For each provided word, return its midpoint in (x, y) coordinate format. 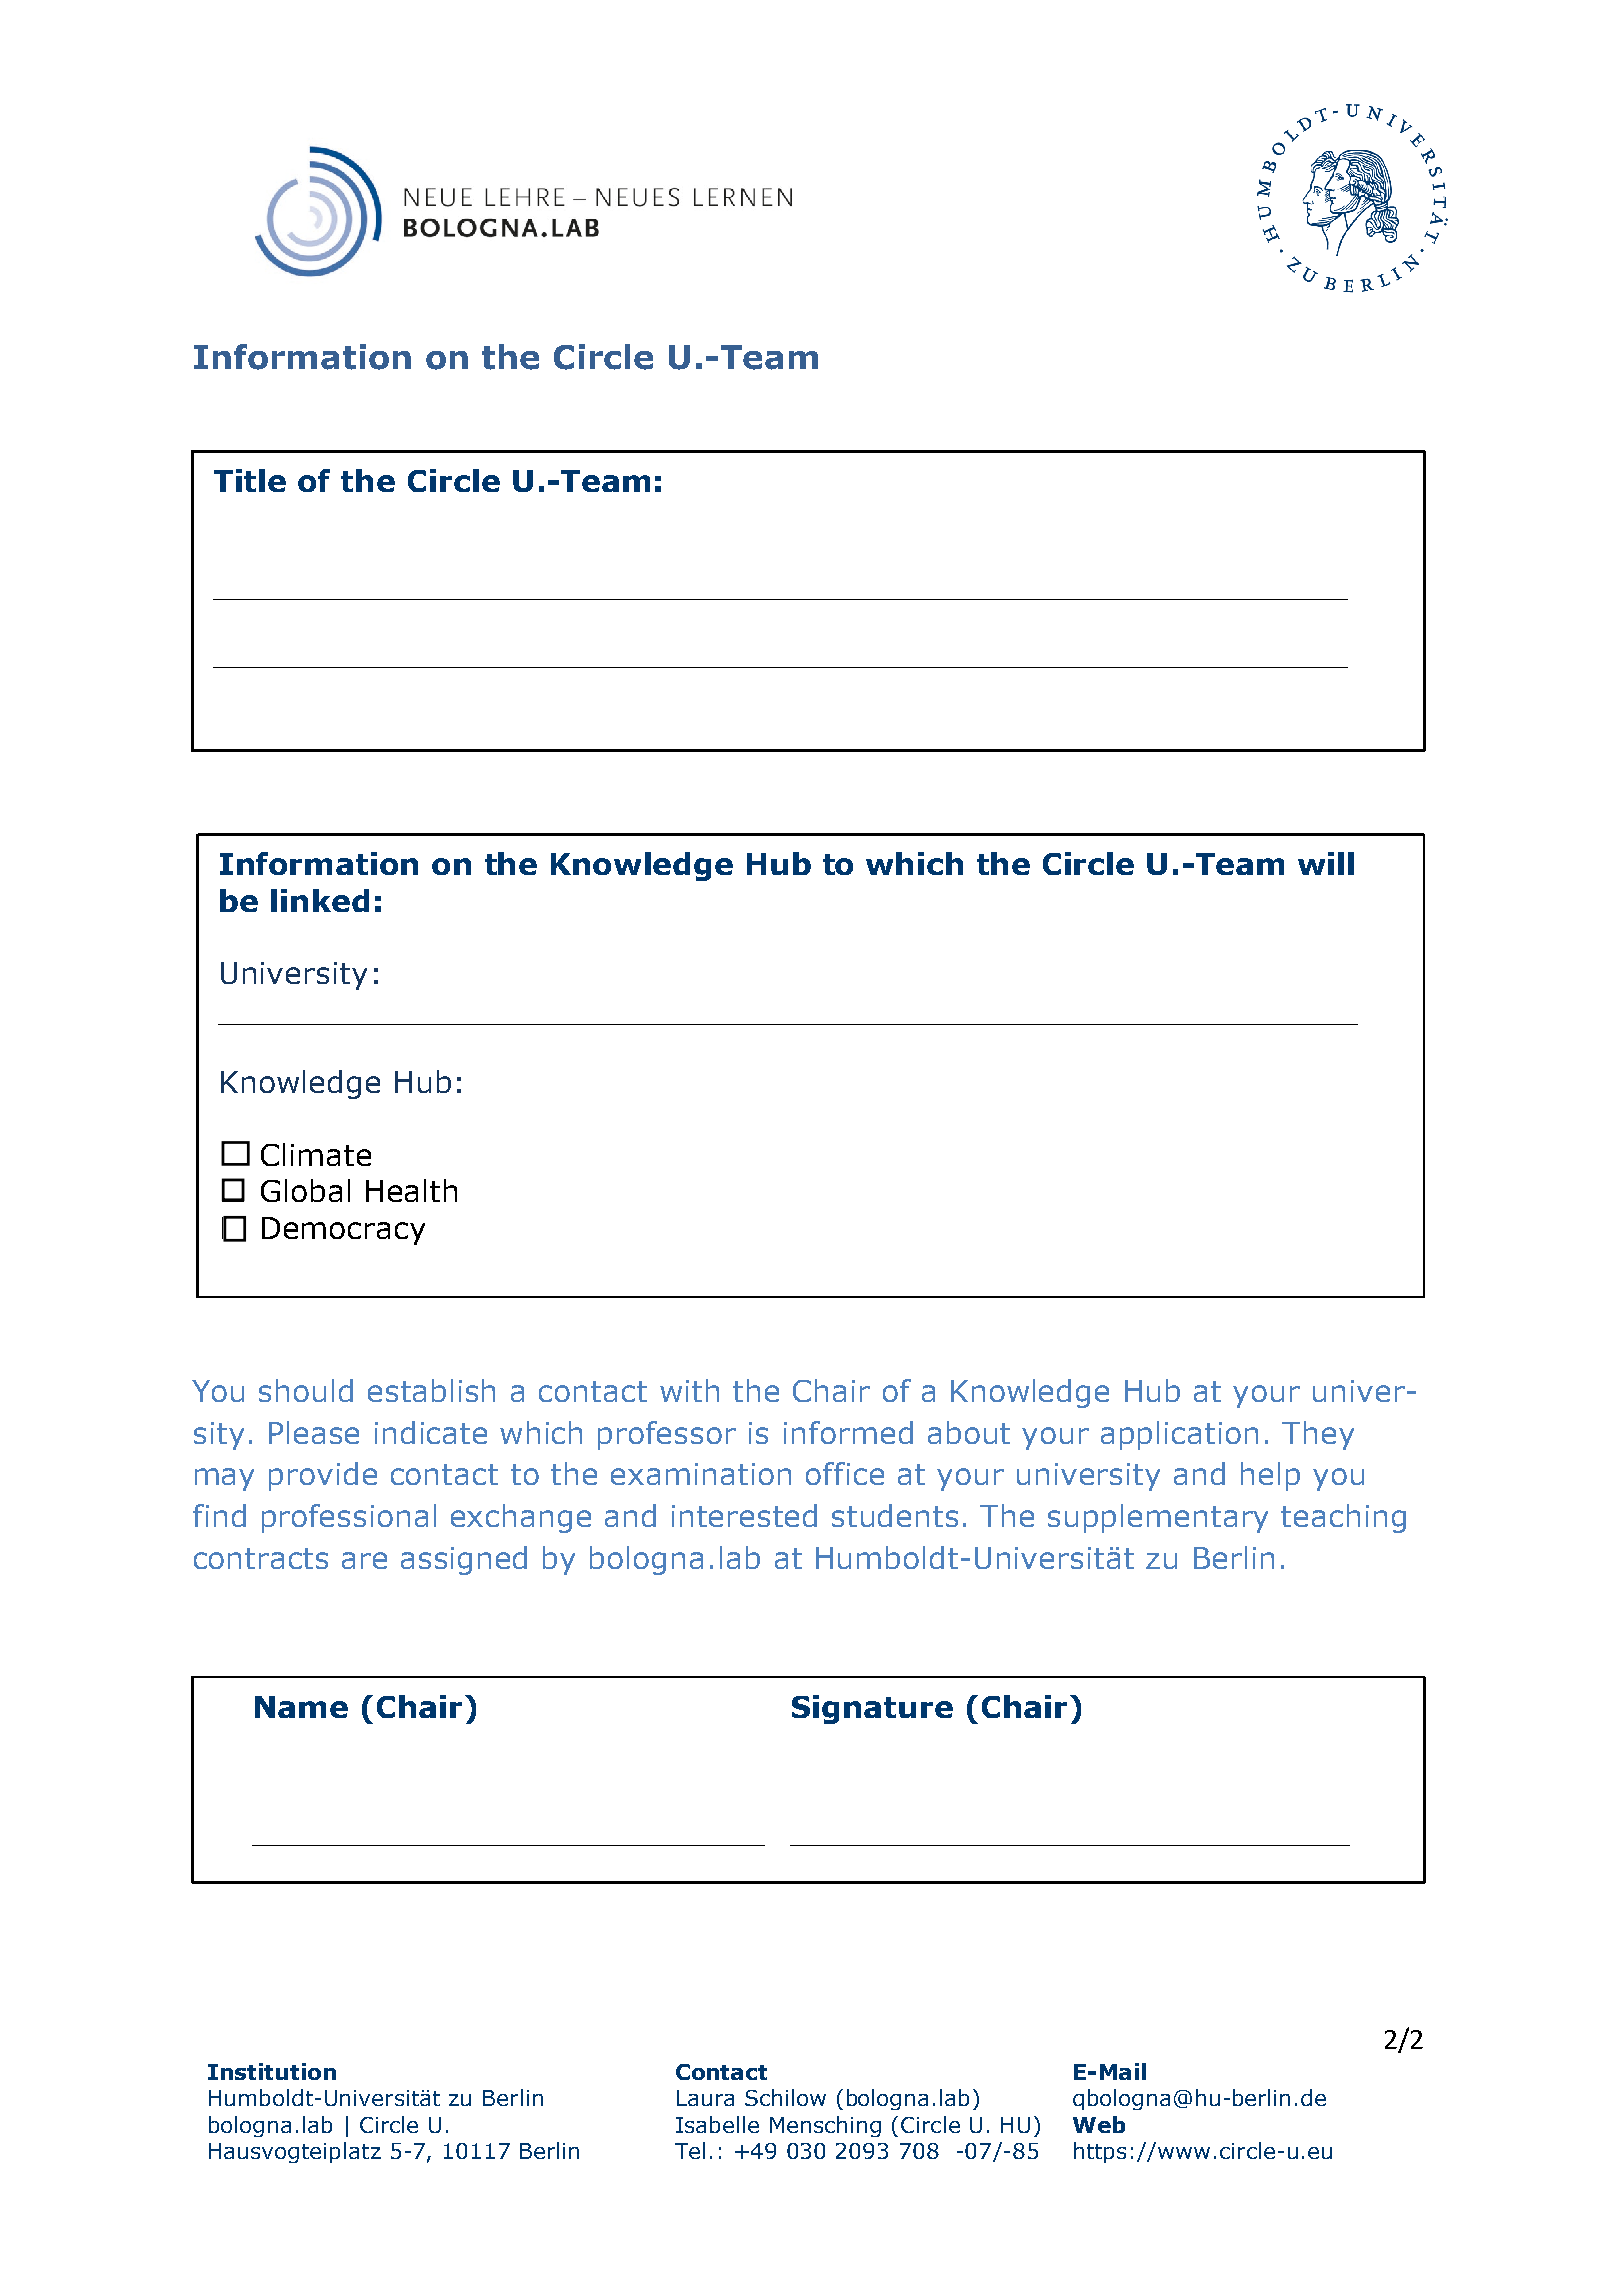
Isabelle (717, 2124)
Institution (272, 2071)
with (689, 1390)
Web (1099, 2124)
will (1326, 863)
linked (320, 900)
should (306, 1390)
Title (250, 480)
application (1179, 1435)
